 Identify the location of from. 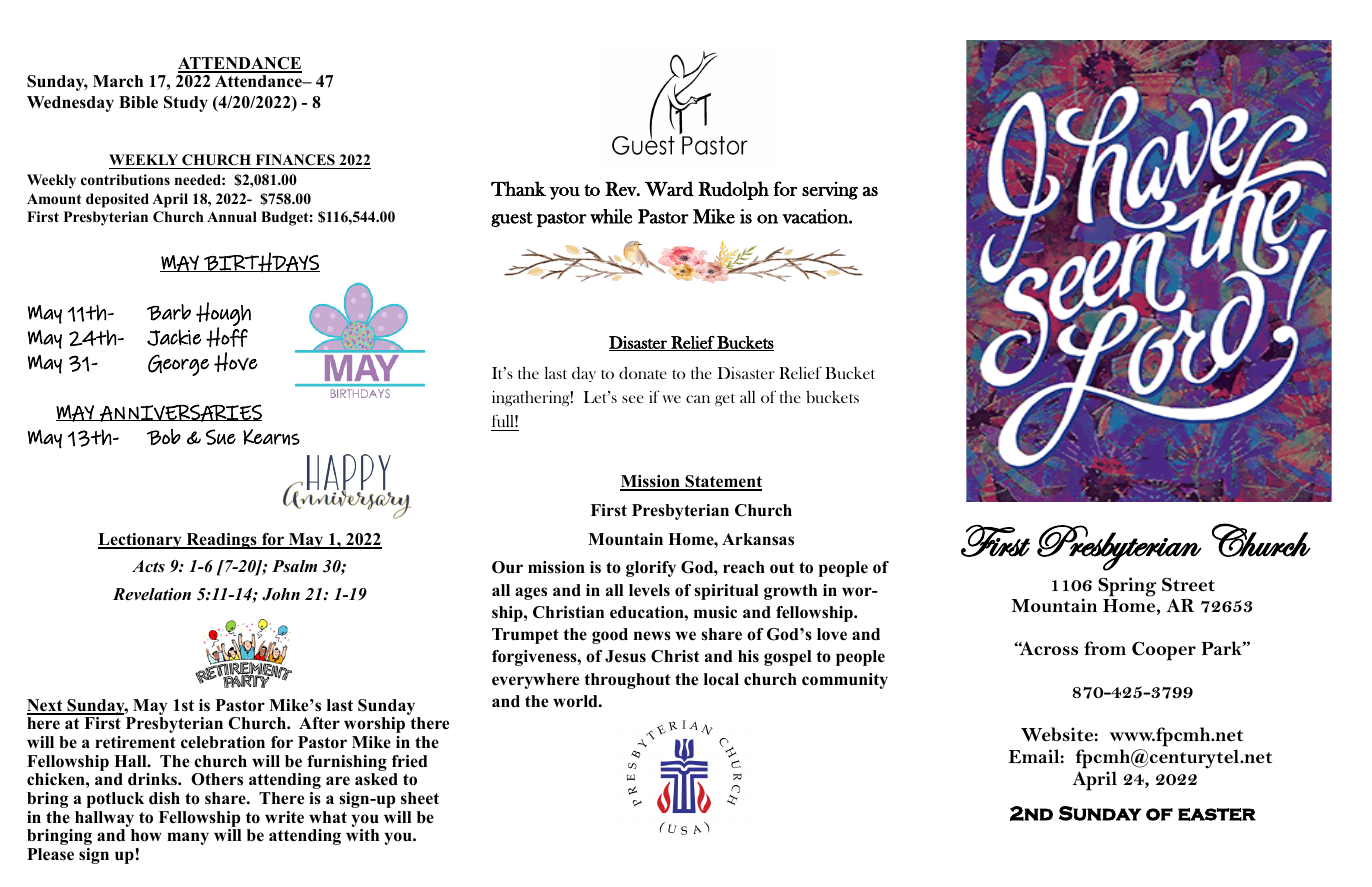
(1105, 648).
